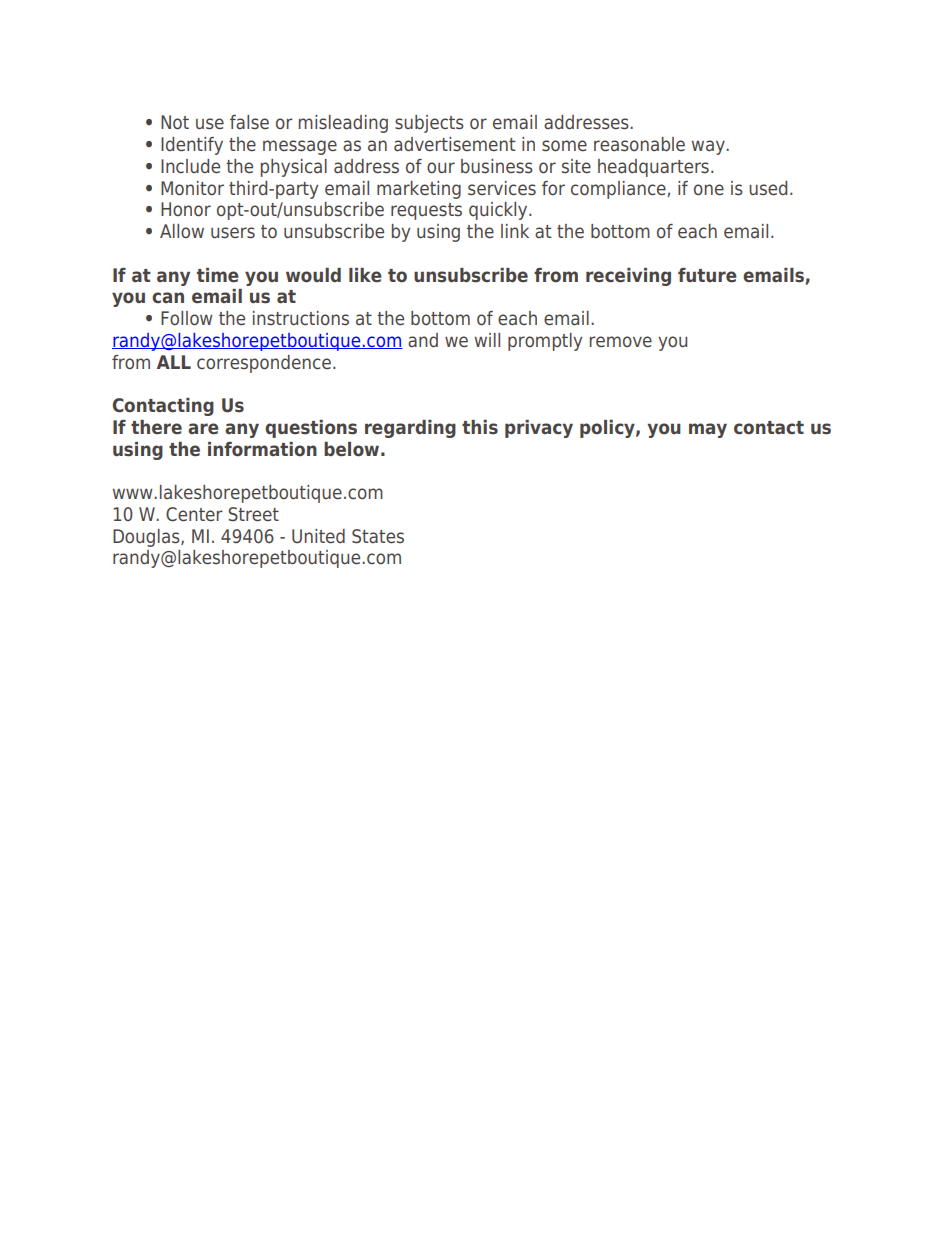 The image size is (952, 1233). Describe the element at coordinates (192, 146) in the screenshot. I see `Identify` at that location.
